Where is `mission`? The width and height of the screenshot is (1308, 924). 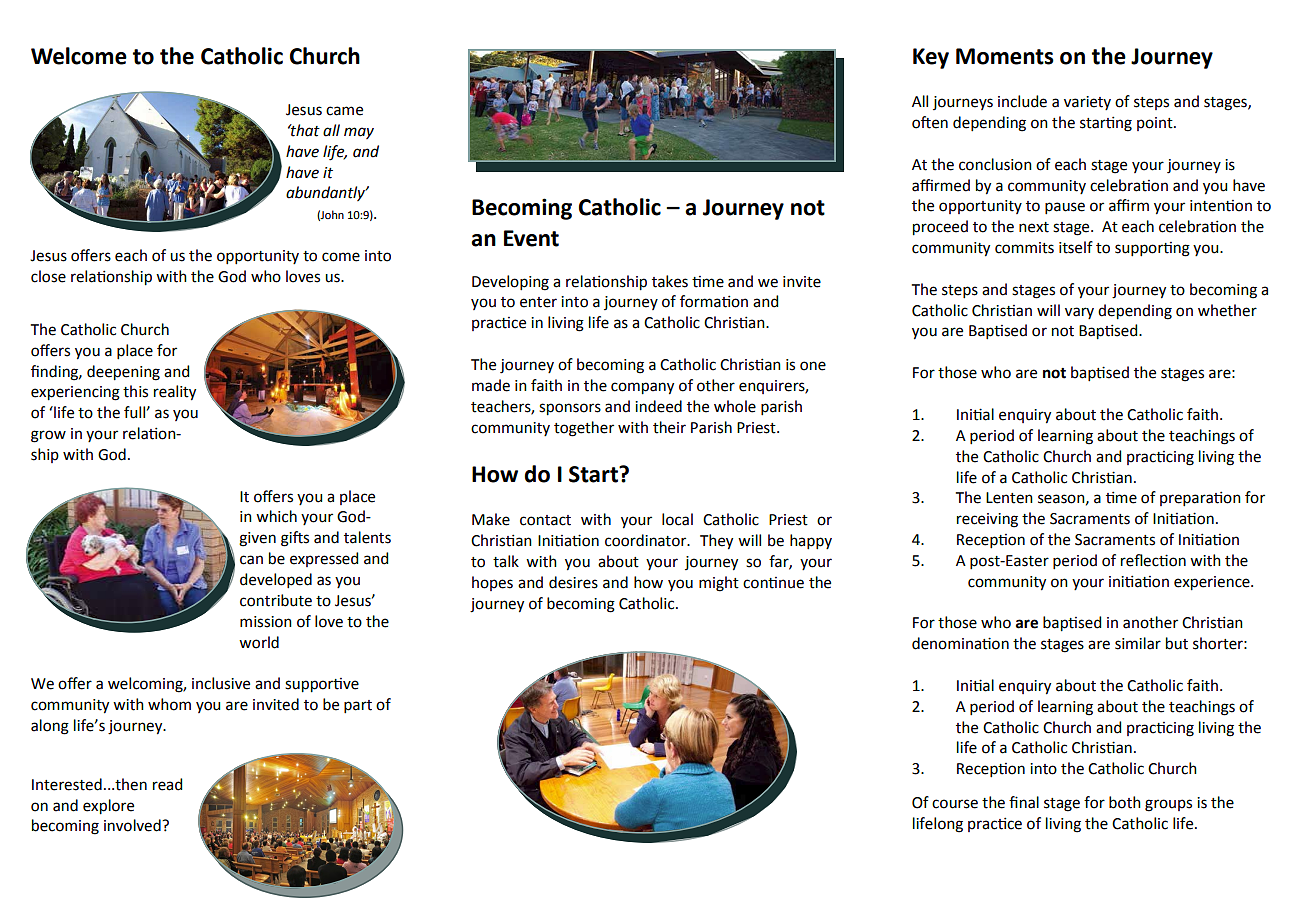
mission is located at coordinates (266, 622).
